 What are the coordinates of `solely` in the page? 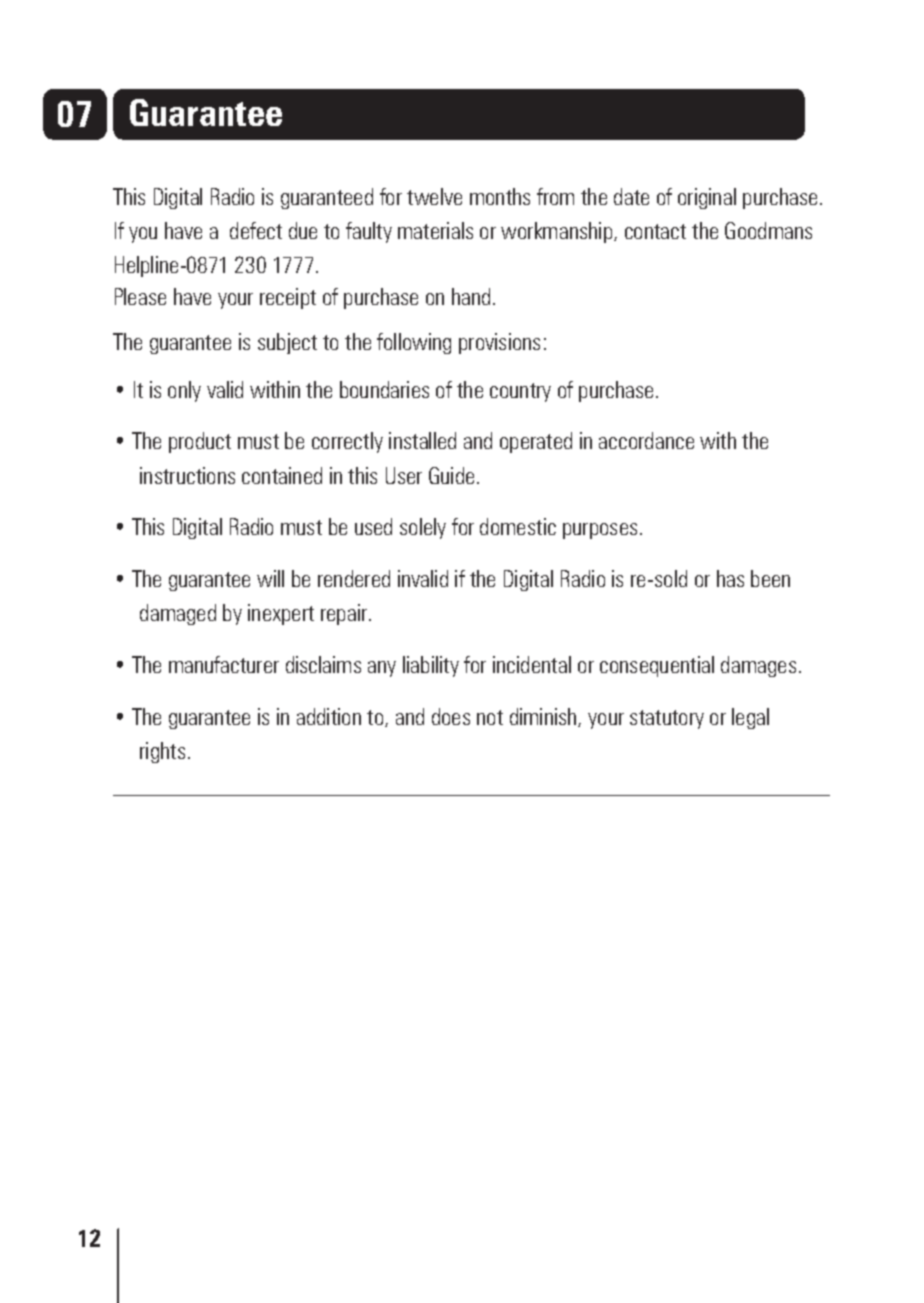 It's located at (423, 528).
